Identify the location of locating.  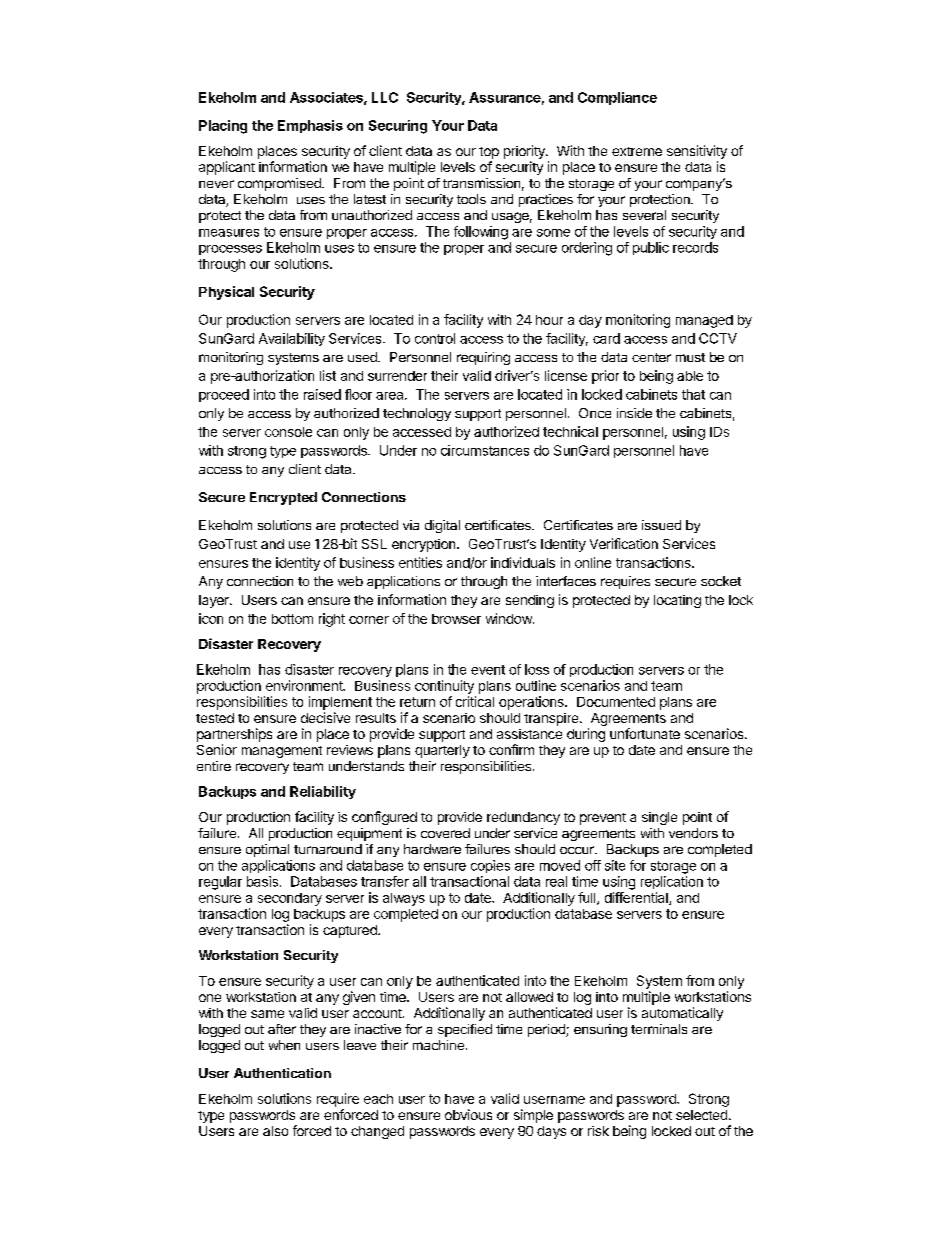
(677, 601).
